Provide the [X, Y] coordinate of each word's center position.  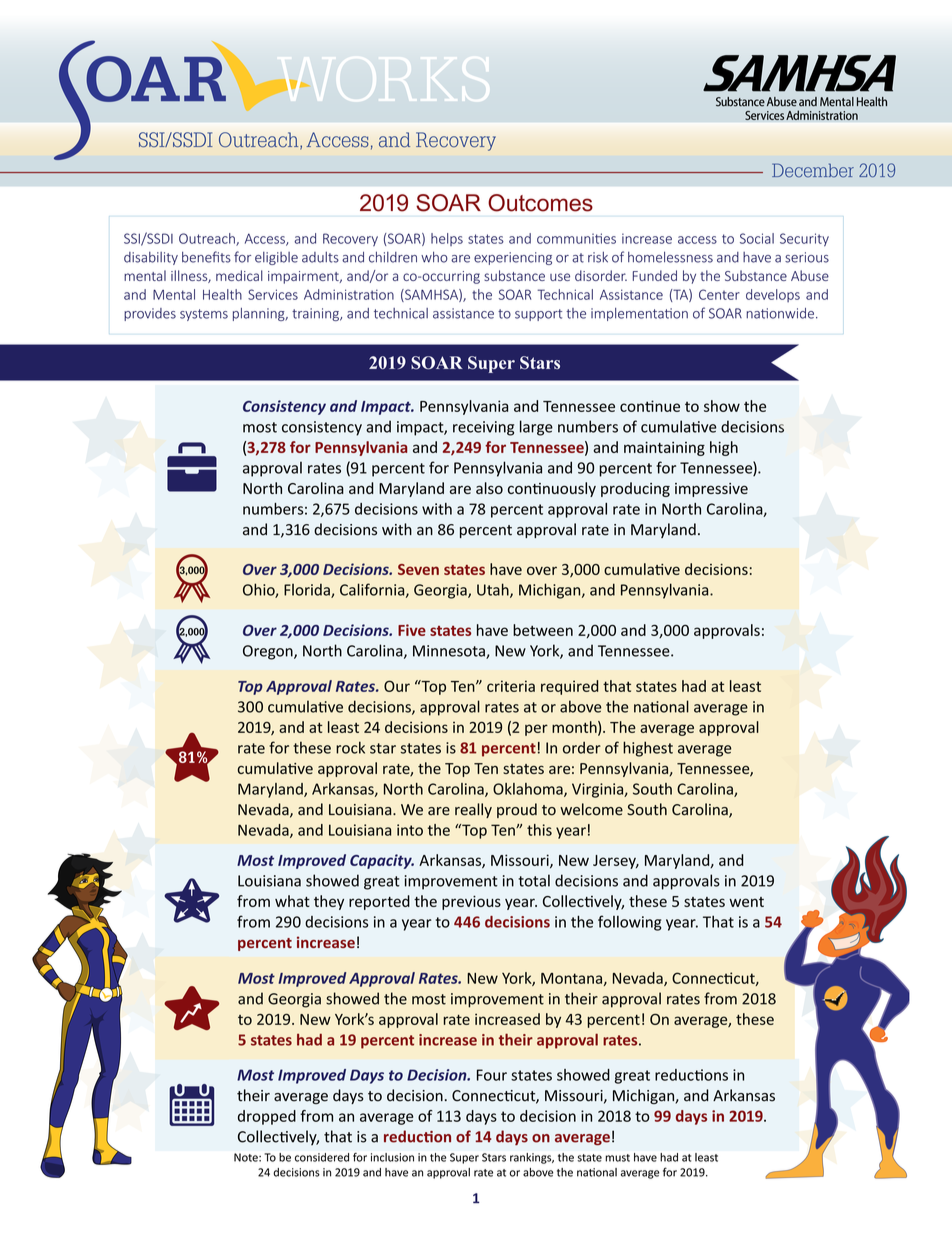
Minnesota [450, 652]
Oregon [269, 652]
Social [757, 238]
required [569, 687]
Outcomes [540, 203]
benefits [206, 257]
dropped [267, 1117]
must [617, 1158]
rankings [532, 1158]
